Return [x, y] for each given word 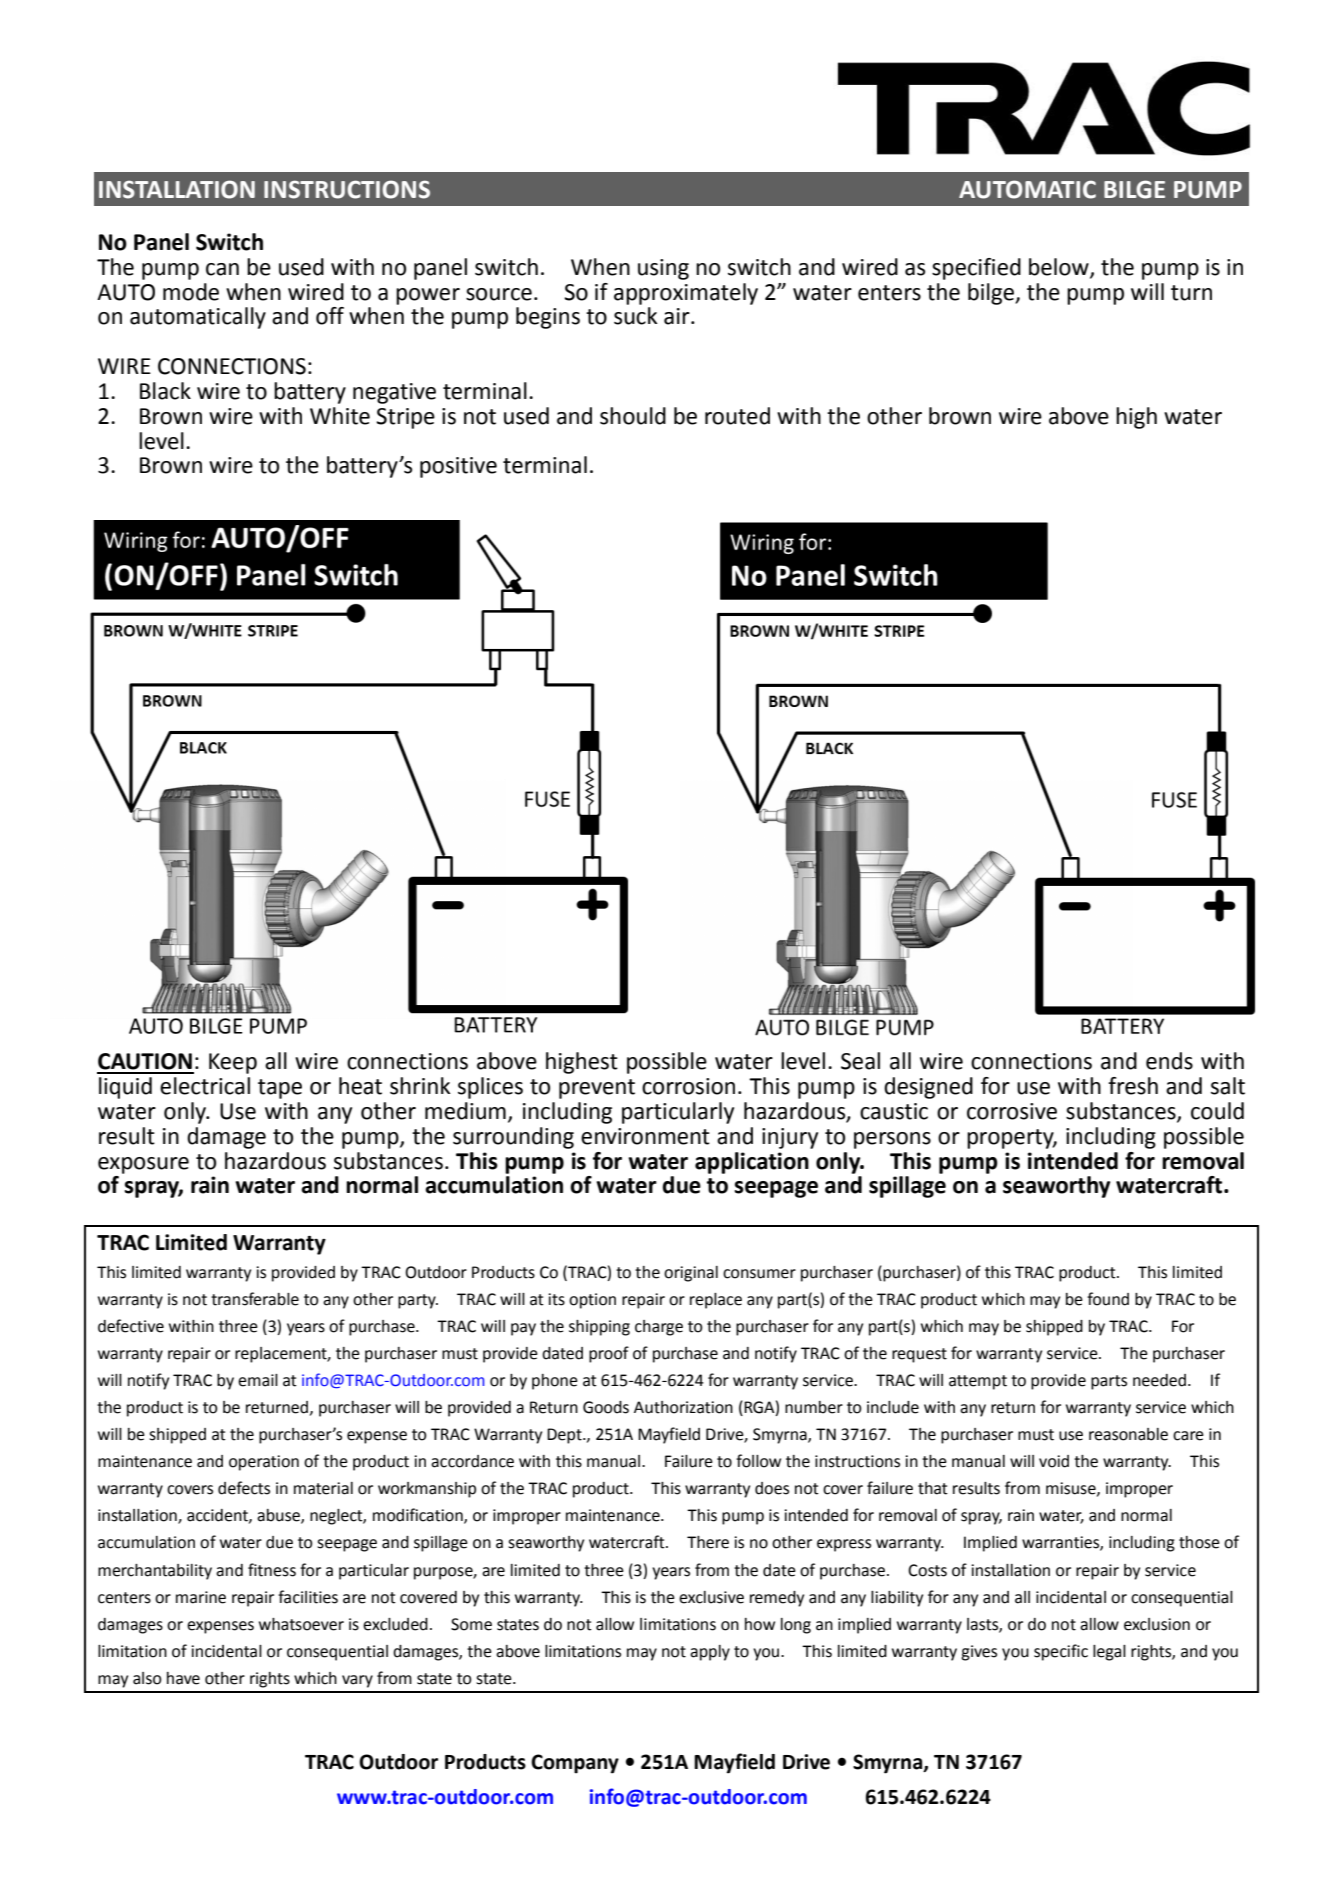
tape [280, 1089]
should [633, 416]
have [183, 1678]
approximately [686, 294]
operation [264, 1463]
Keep [233, 1063]
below [1060, 268]
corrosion [688, 1086]
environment [645, 1136]
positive [458, 467]
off [330, 316]
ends [1169, 1061]
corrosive [1012, 1111]
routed [737, 416]
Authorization [683, 1407]
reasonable [1128, 1434]
